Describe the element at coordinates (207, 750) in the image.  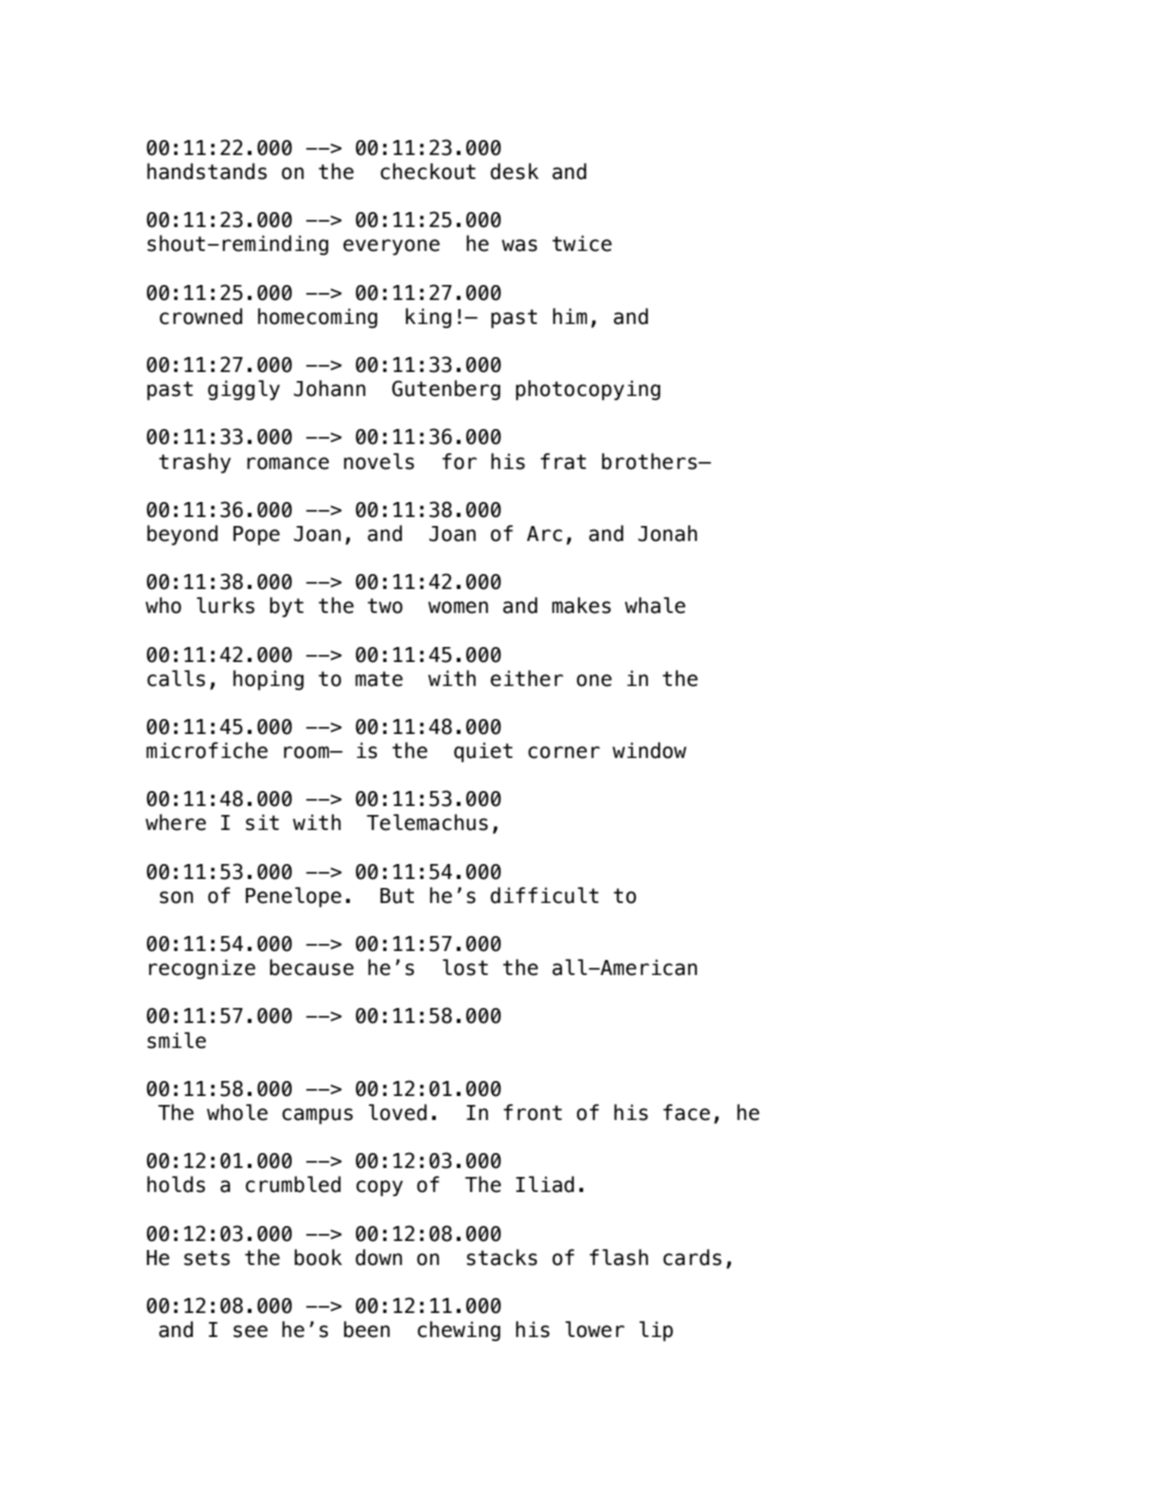
I see `microfiche` at that location.
